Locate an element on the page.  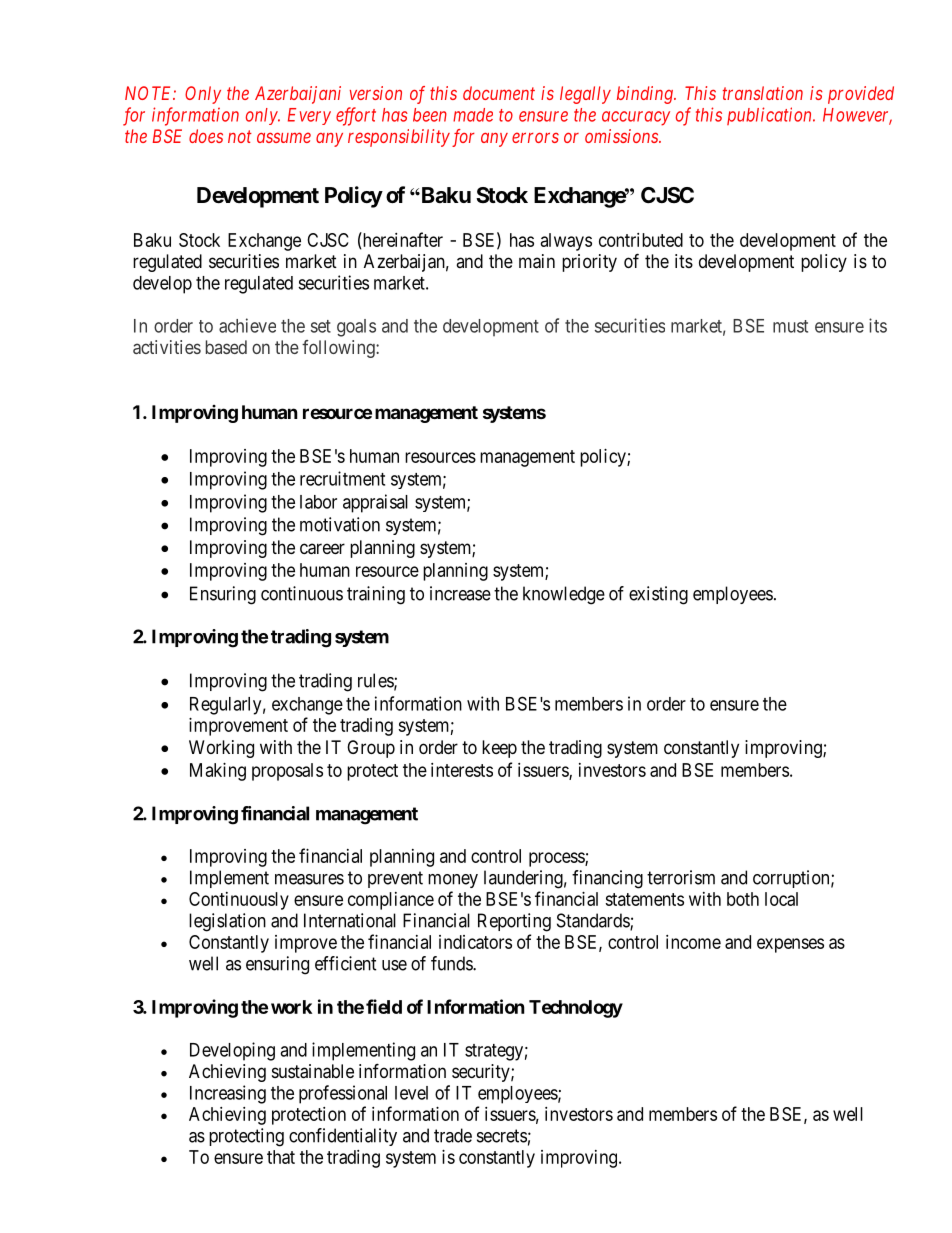
Increasing is located at coordinates (228, 1094).
